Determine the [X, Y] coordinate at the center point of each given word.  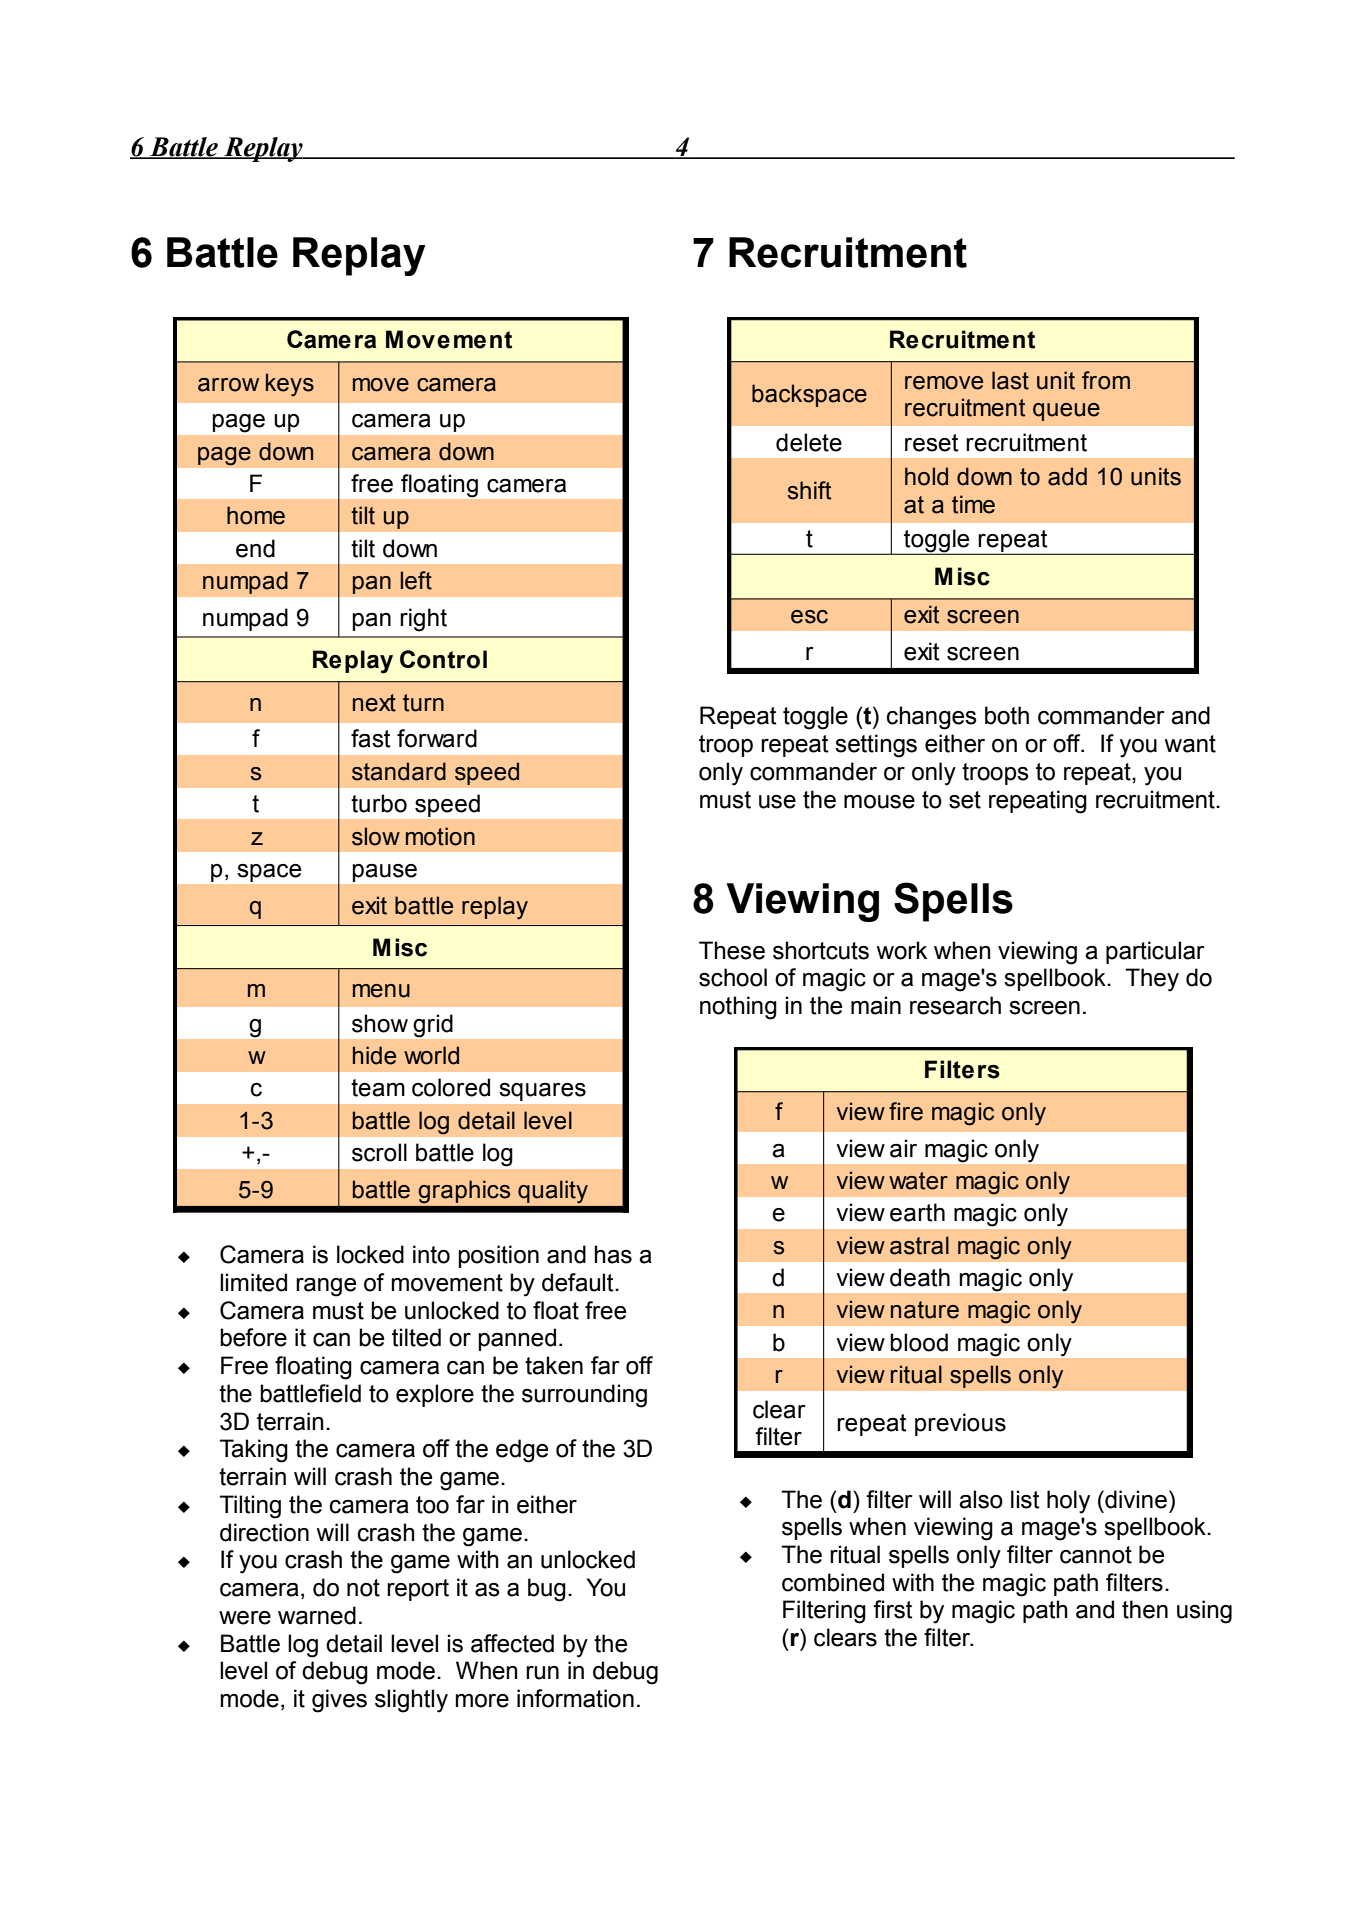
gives [339, 1701]
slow [376, 836]
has [613, 1254]
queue [1066, 412]
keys [290, 385]
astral [919, 1245]
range [326, 1287]
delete [809, 442]
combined [833, 1582]
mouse [879, 802]
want [1190, 744]
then [1145, 1609]
